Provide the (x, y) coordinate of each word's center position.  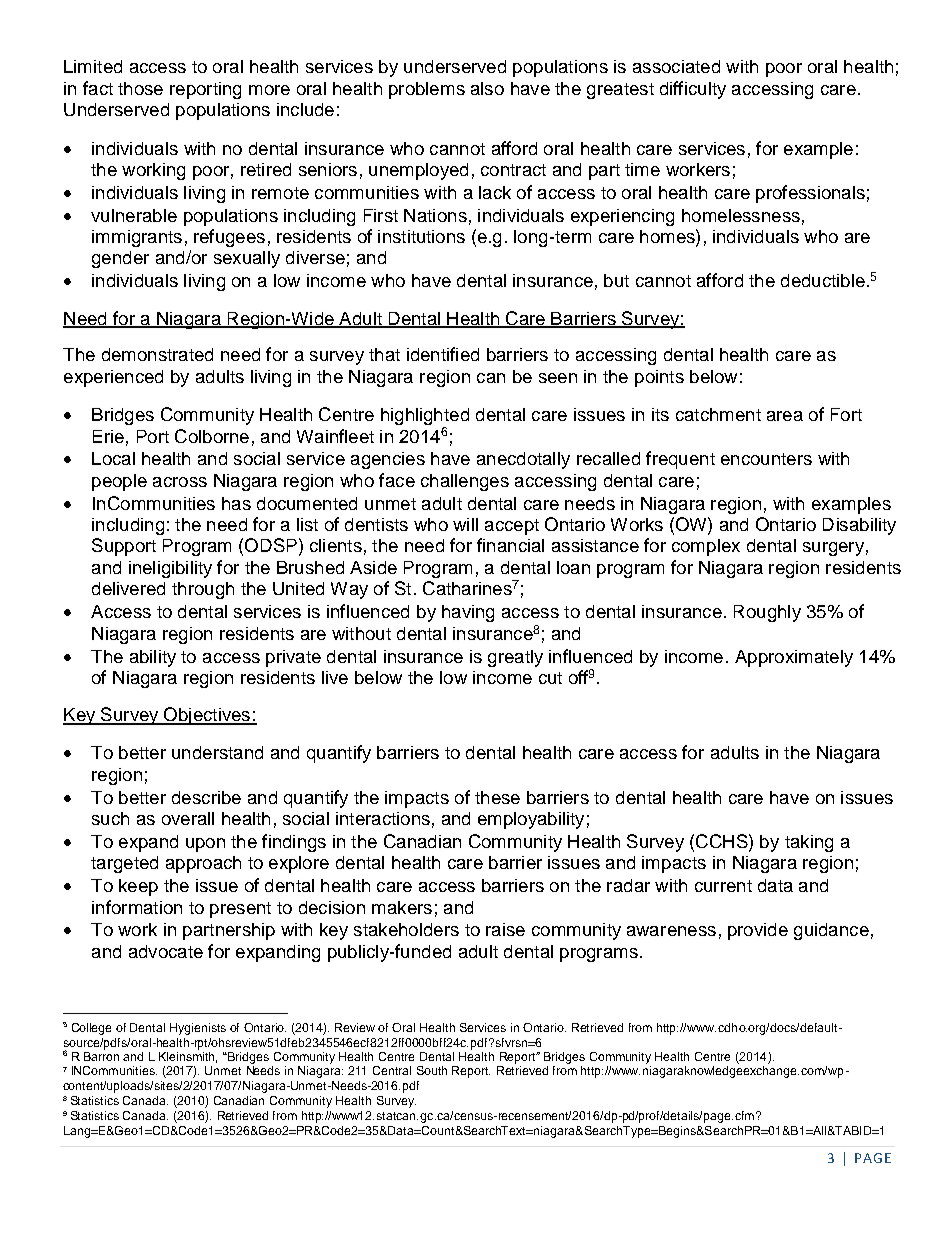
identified (443, 354)
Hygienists (198, 1029)
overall (188, 818)
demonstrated (157, 354)
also (487, 88)
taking (809, 843)
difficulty (693, 90)
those (140, 88)
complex (706, 547)
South (432, 1070)
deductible (823, 280)
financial (510, 545)
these (497, 797)
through (203, 590)
